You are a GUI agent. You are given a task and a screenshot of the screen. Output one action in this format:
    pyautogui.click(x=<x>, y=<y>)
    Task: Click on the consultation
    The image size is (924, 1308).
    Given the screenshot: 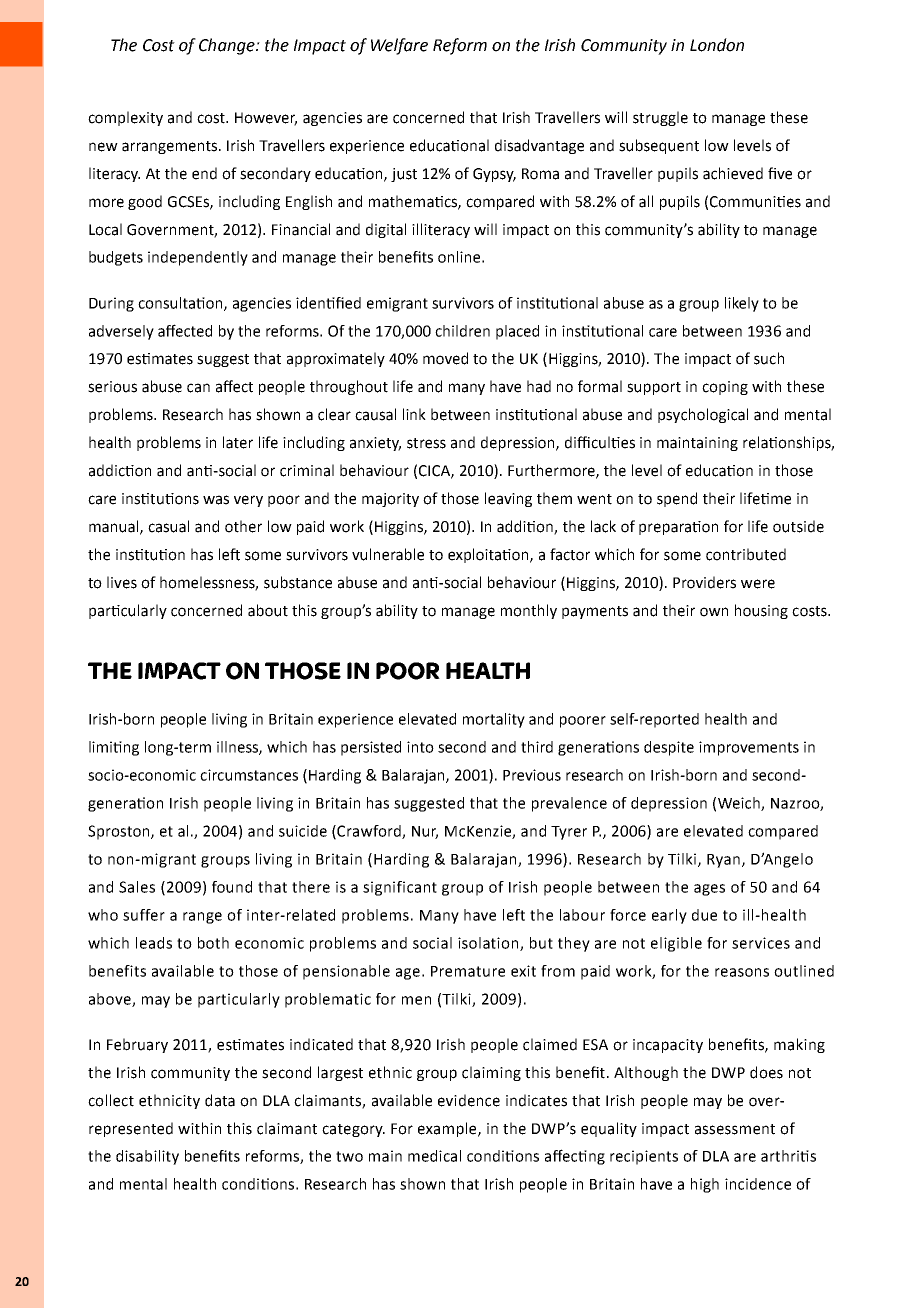 What is the action you would take?
    pyautogui.click(x=181, y=304)
